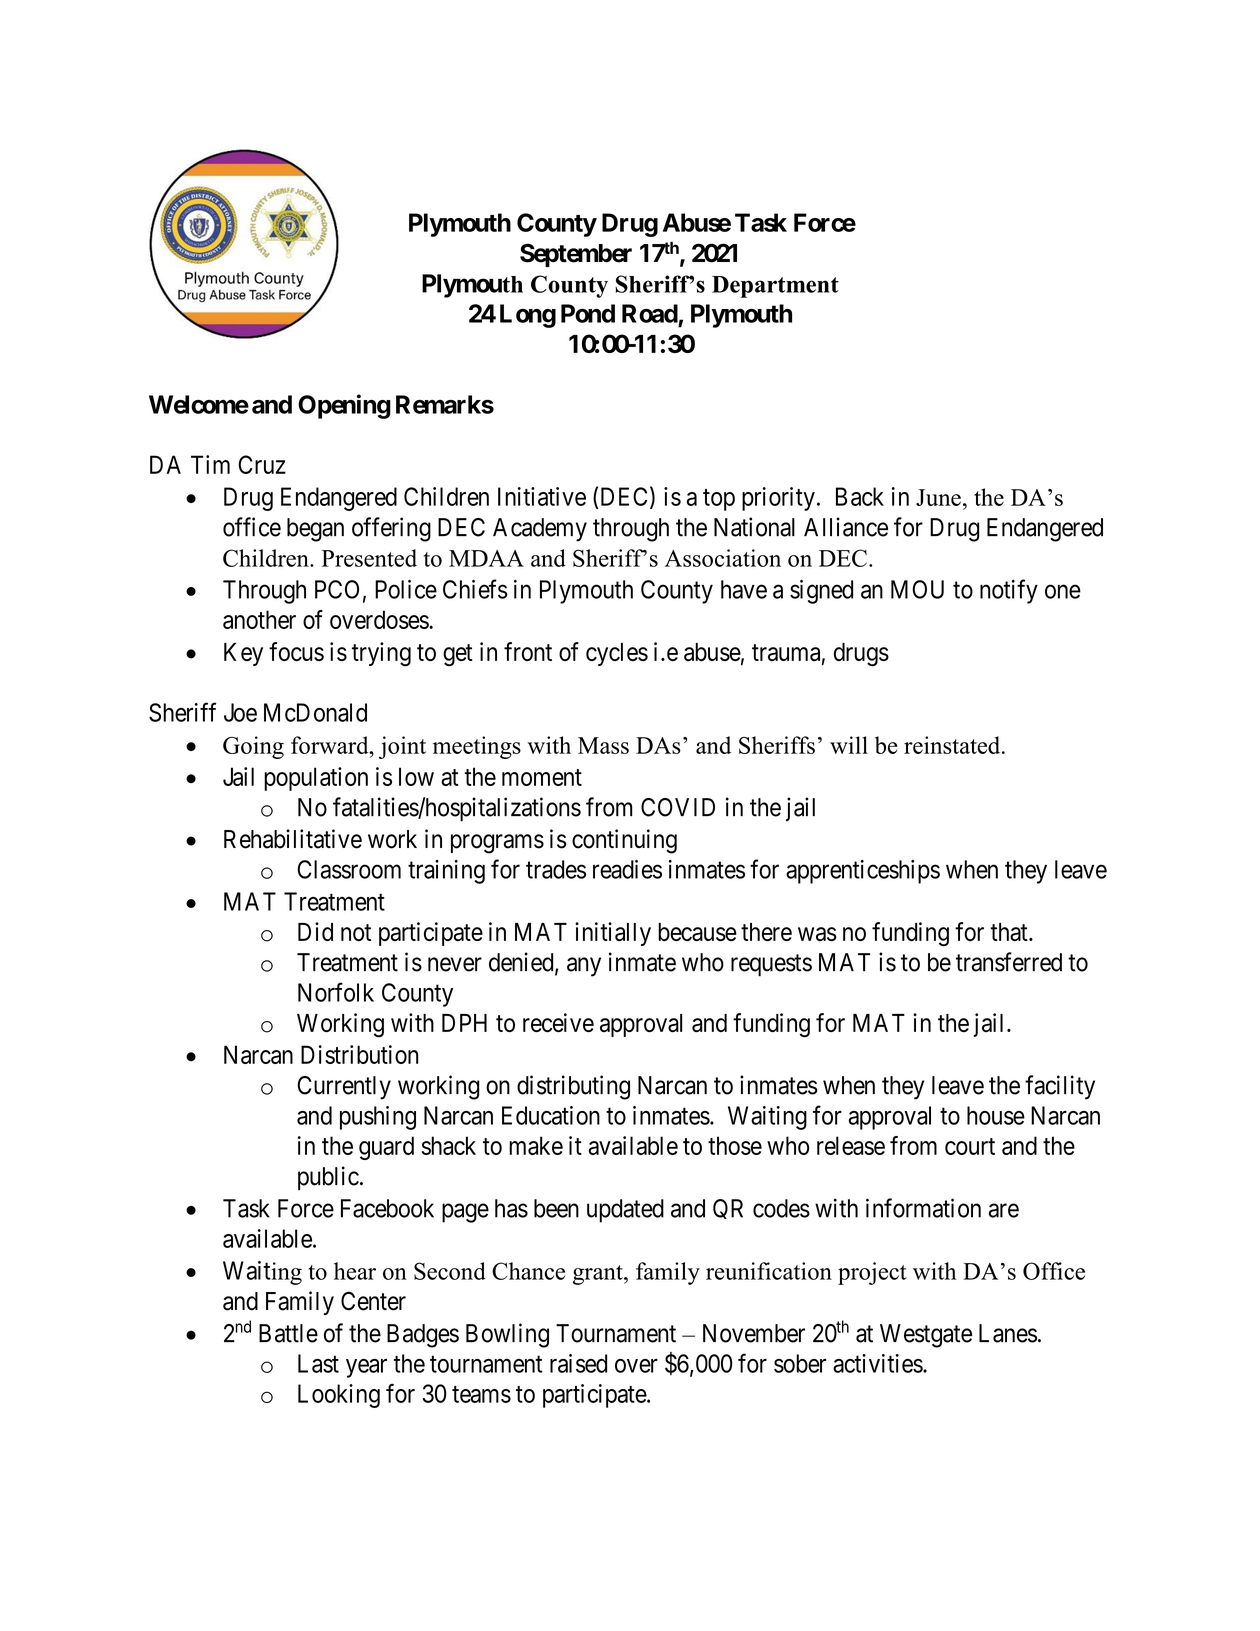  Describe the element at coordinates (262, 464) in the screenshot. I see `Cruz` at that location.
